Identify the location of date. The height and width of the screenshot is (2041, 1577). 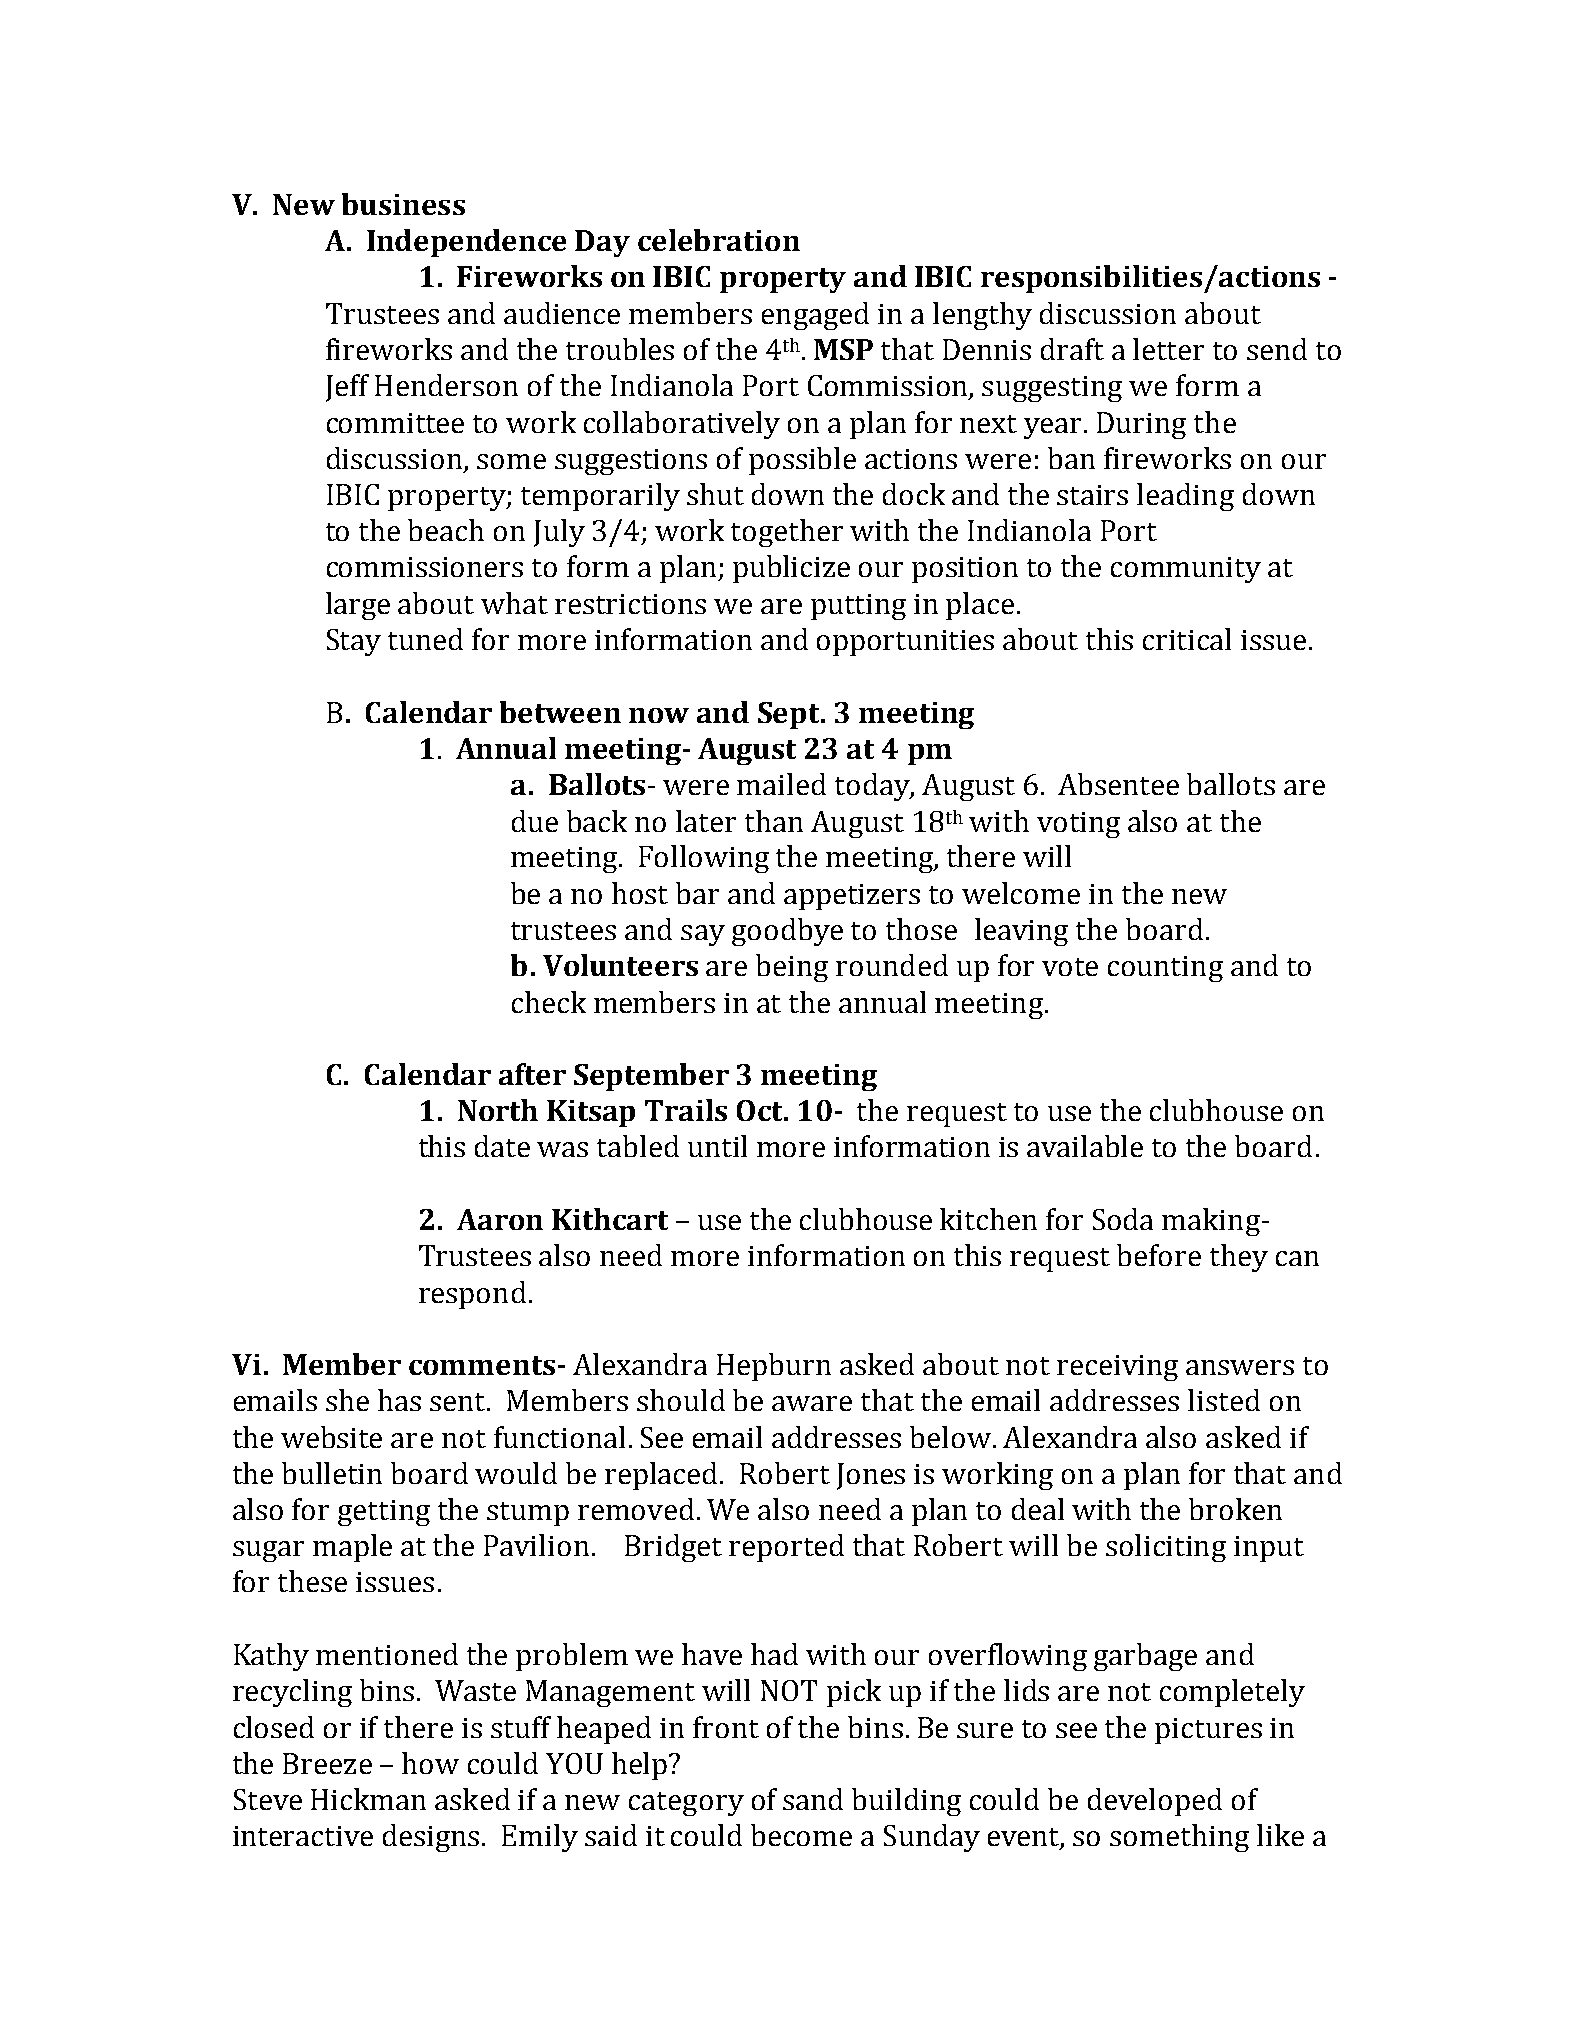
(502, 1146).
